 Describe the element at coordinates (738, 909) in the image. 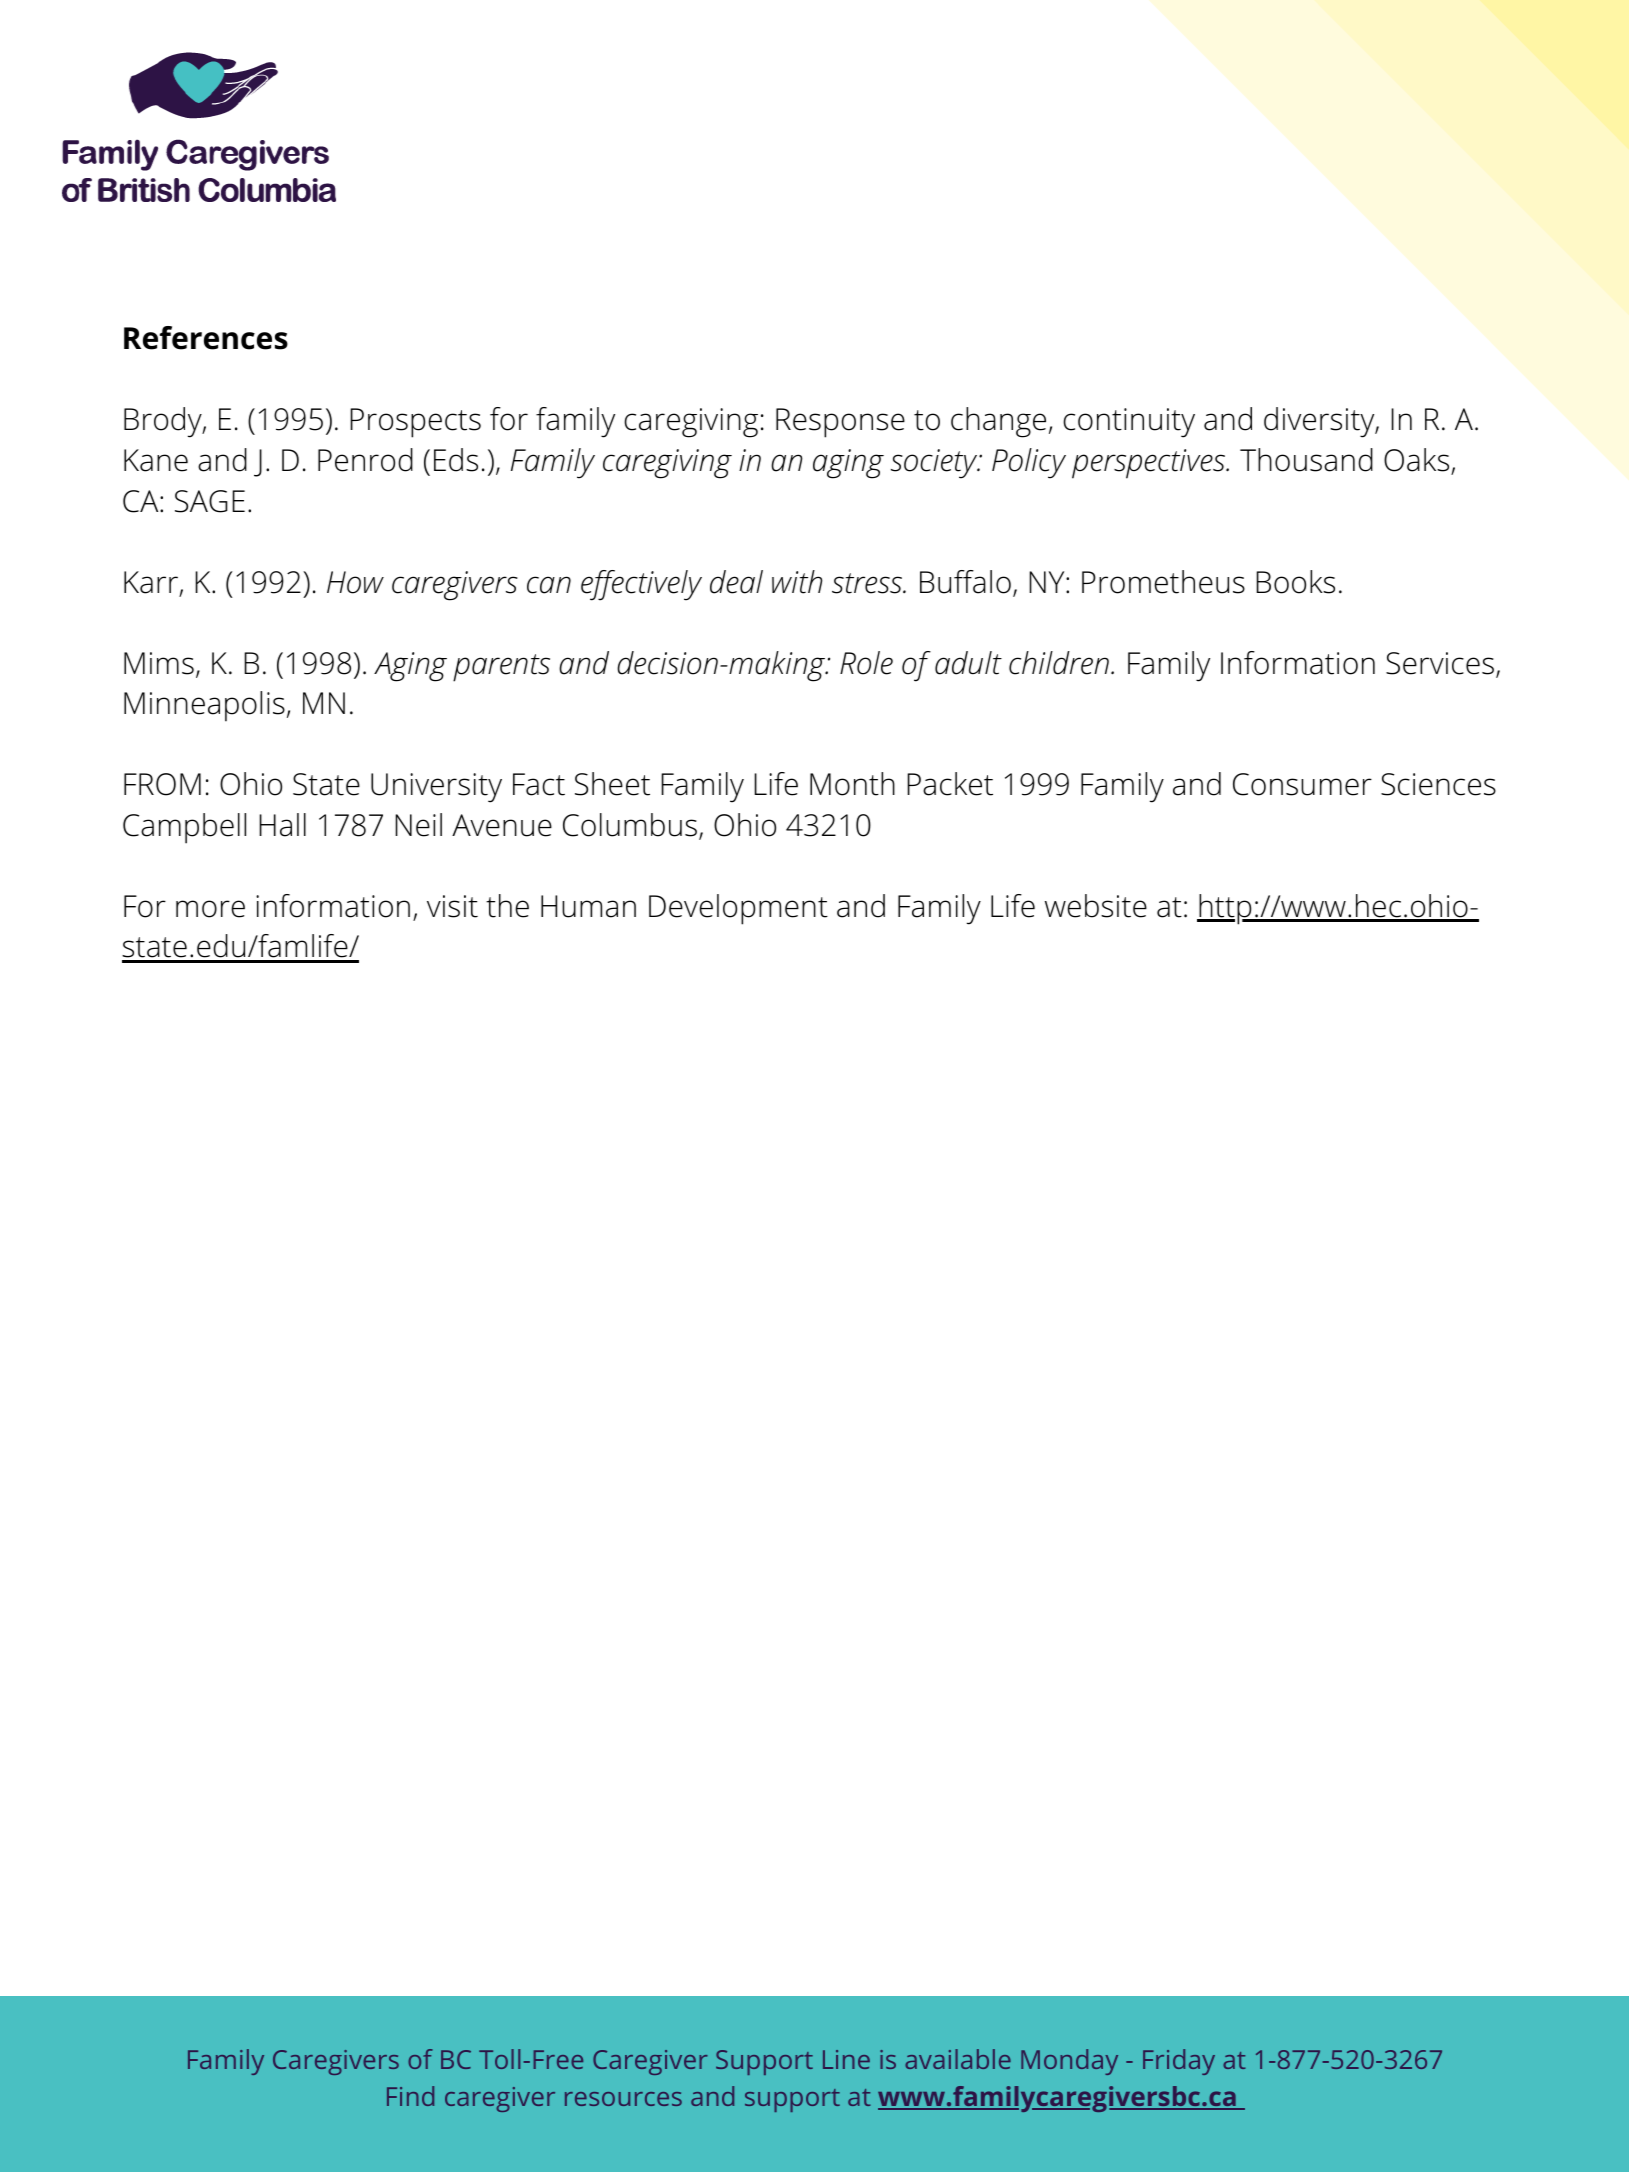

I see `Development` at that location.
